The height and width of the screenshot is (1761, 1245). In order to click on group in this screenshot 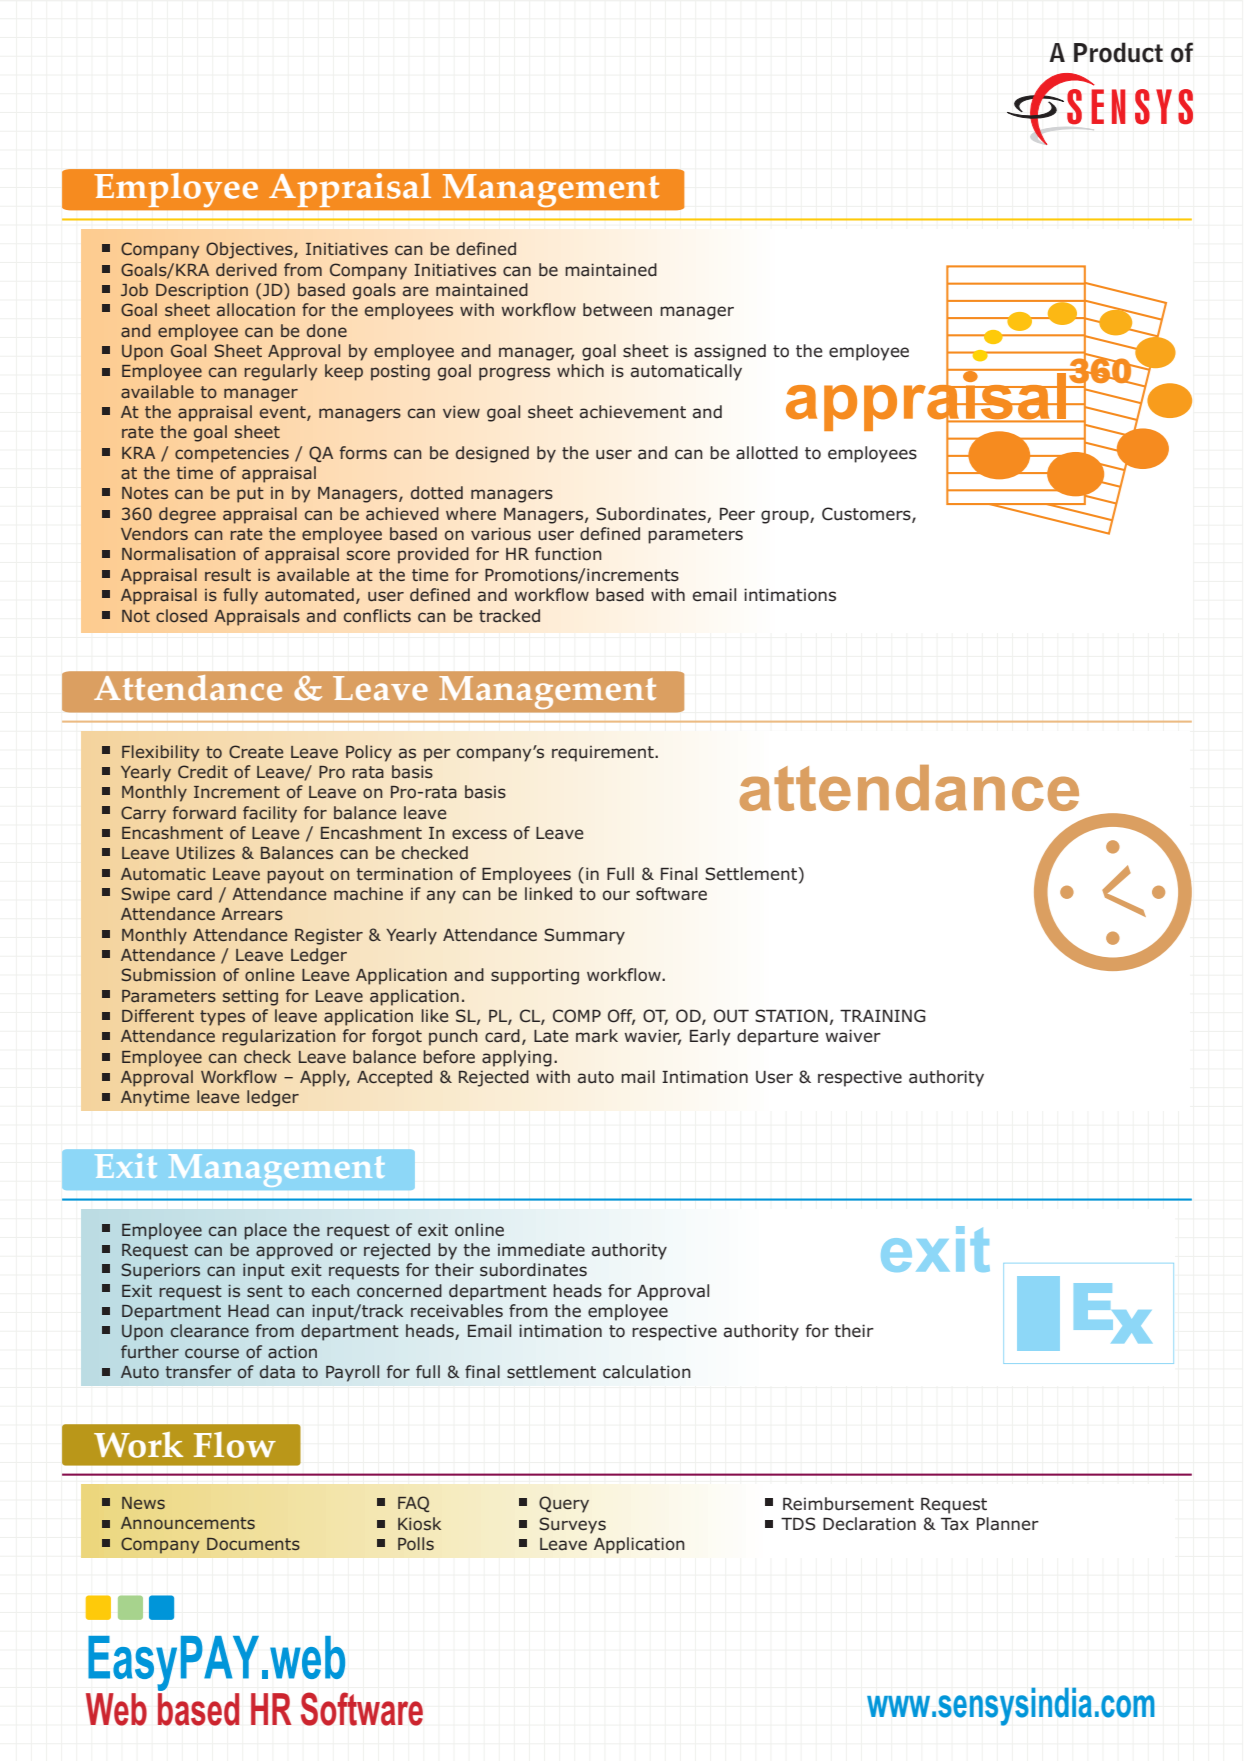, I will do `click(786, 517)`.
